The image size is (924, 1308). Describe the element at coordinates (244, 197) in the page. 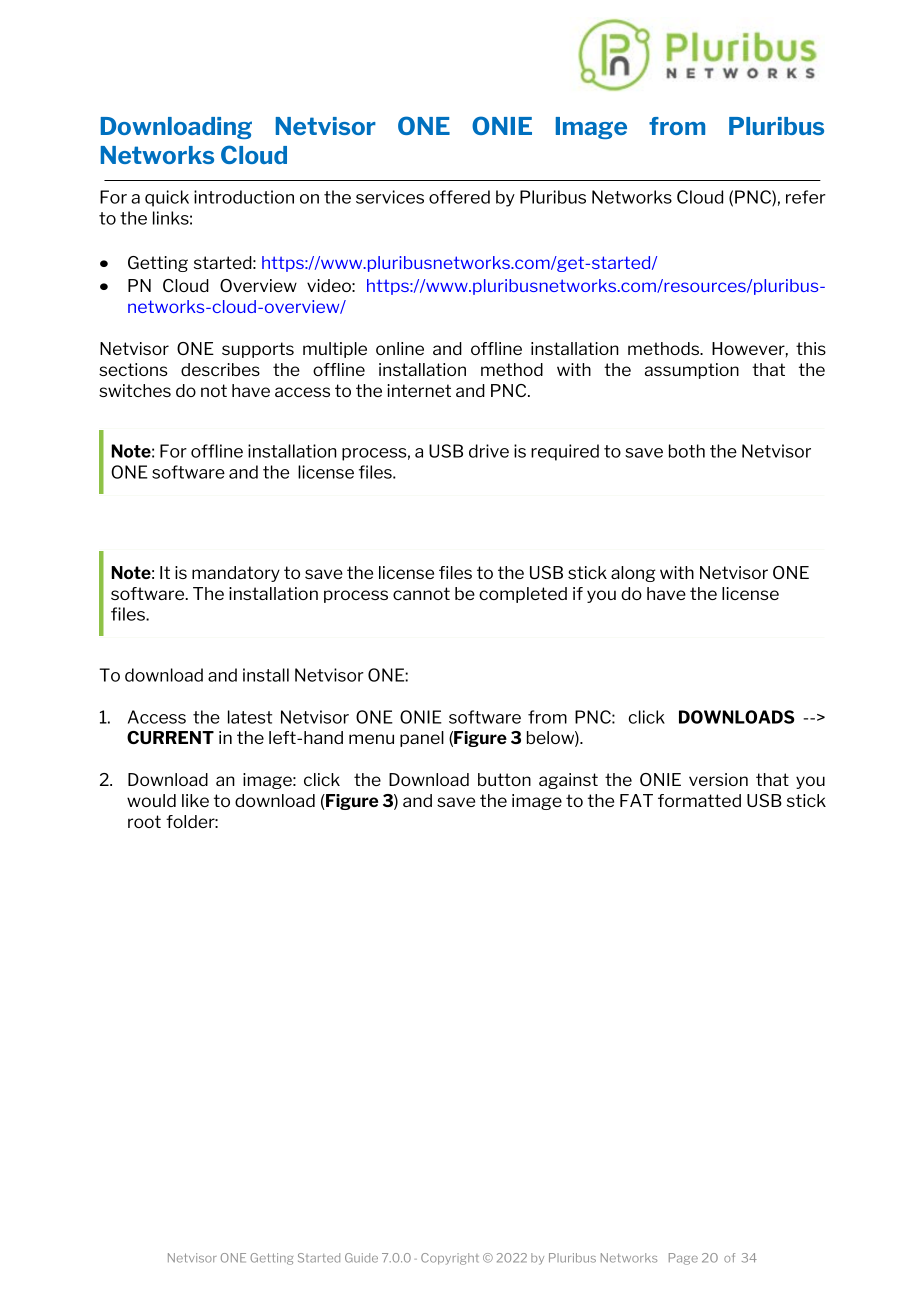

I see `introduction` at that location.
